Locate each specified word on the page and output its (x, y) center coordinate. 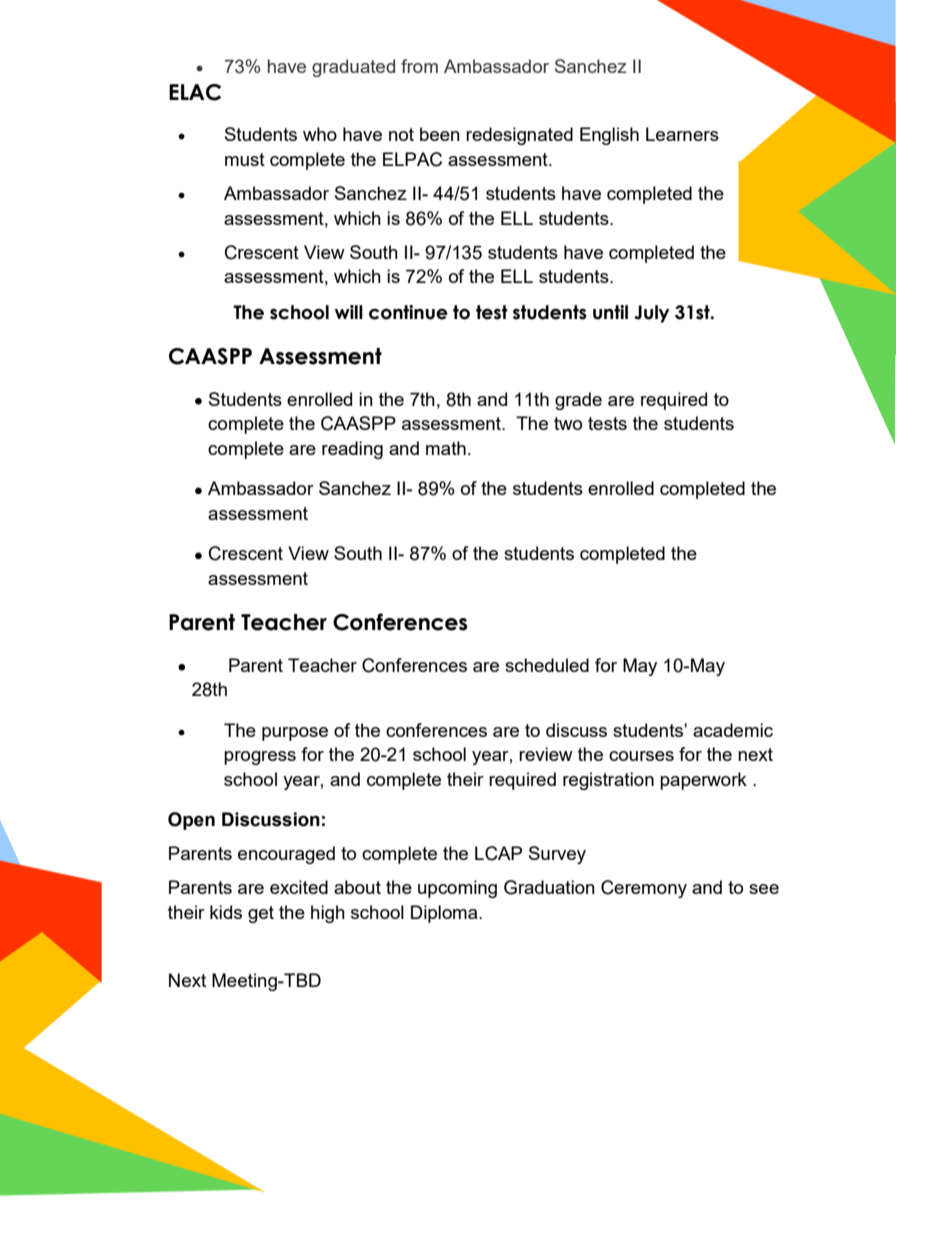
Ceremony (644, 889)
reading (352, 450)
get (261, 914)
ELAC (195, 92)
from (419, 66)
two (568, 423)
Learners (682, 134)
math (446, 448)
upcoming (457, 889)
